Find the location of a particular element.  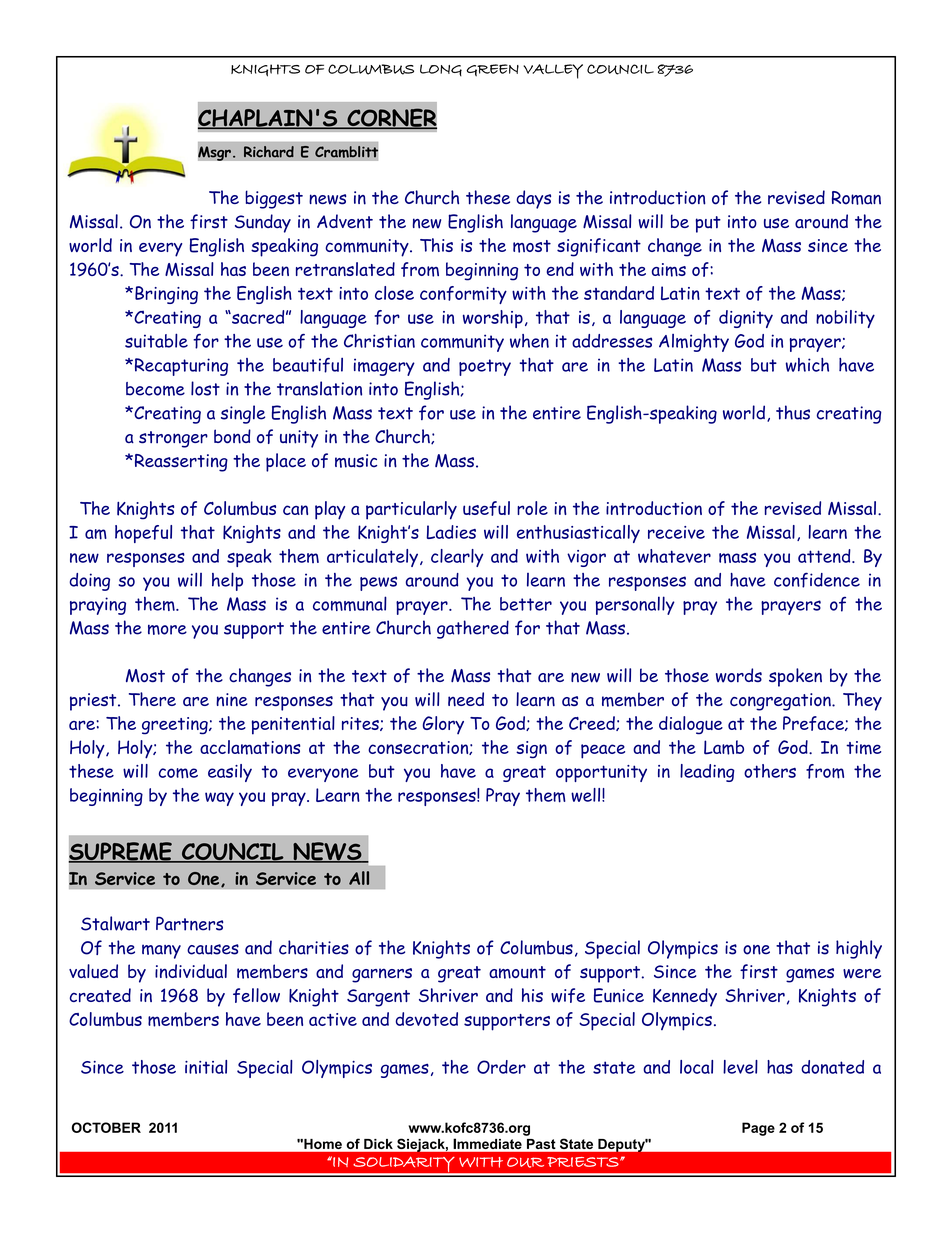

OUR is located at coordinates (525, 1162).
